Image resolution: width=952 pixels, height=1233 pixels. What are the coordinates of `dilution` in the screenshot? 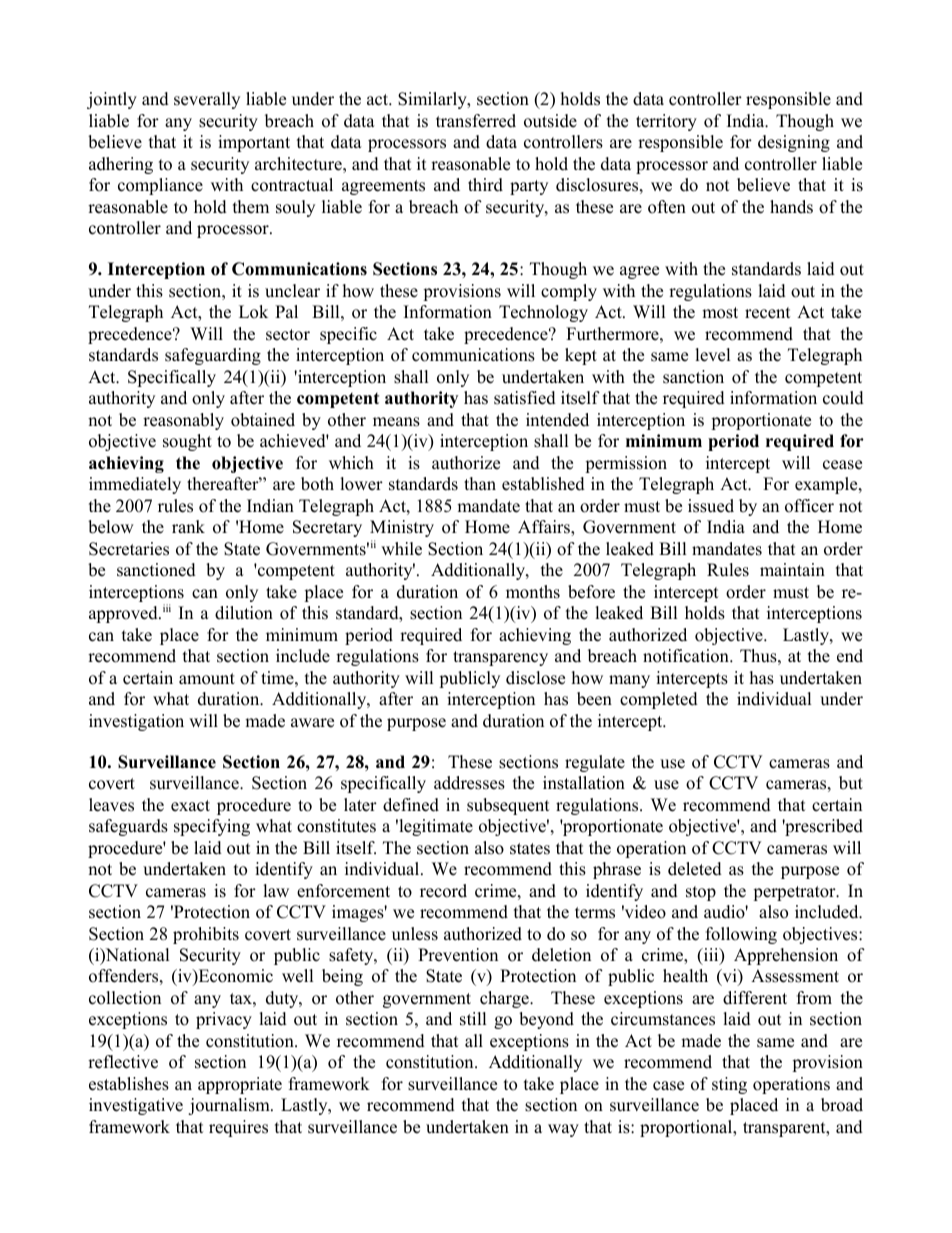 It's located at (244, 613).
